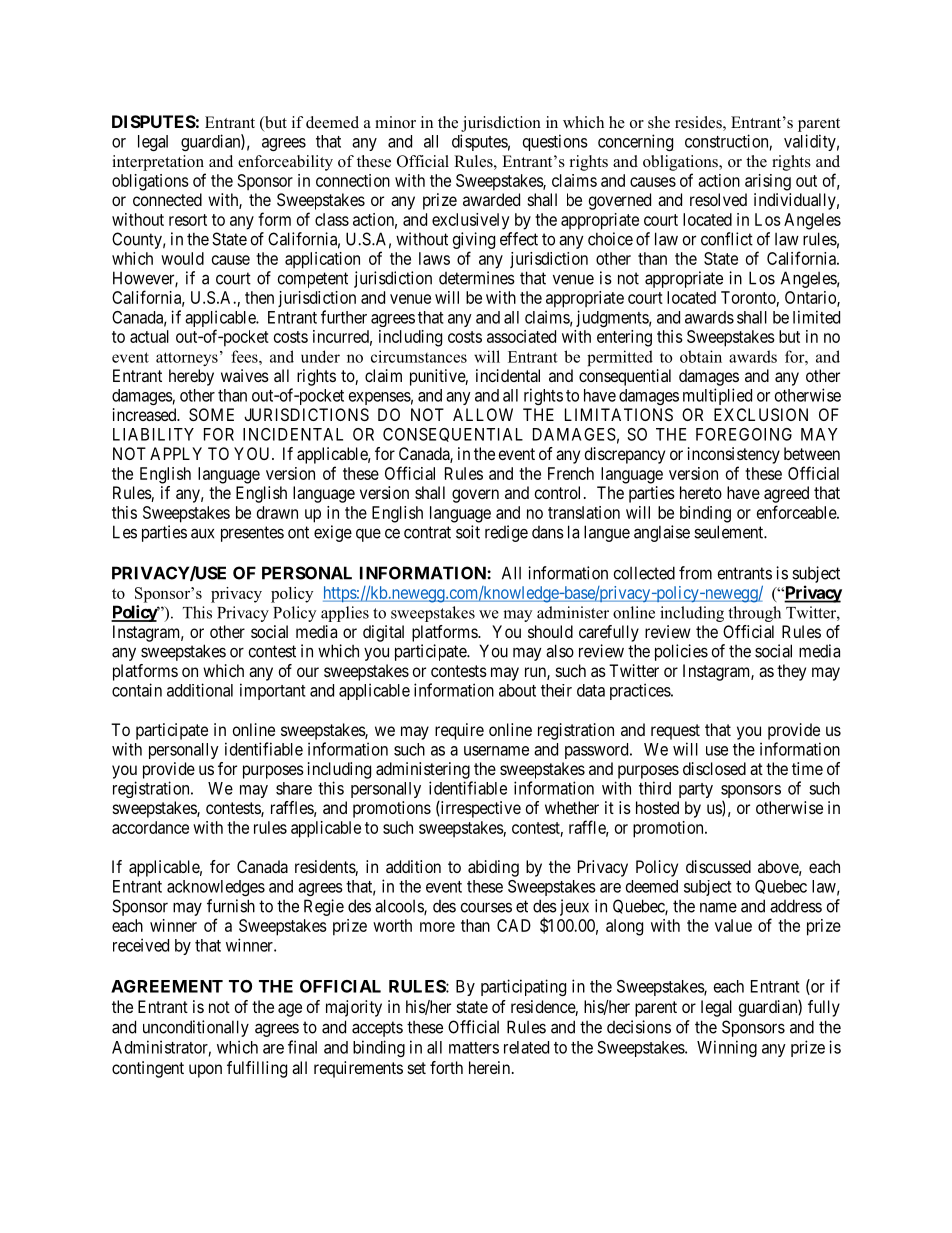 This screenshot has height=1233, width=952. I want to click on matters, so click(474, 1048).
